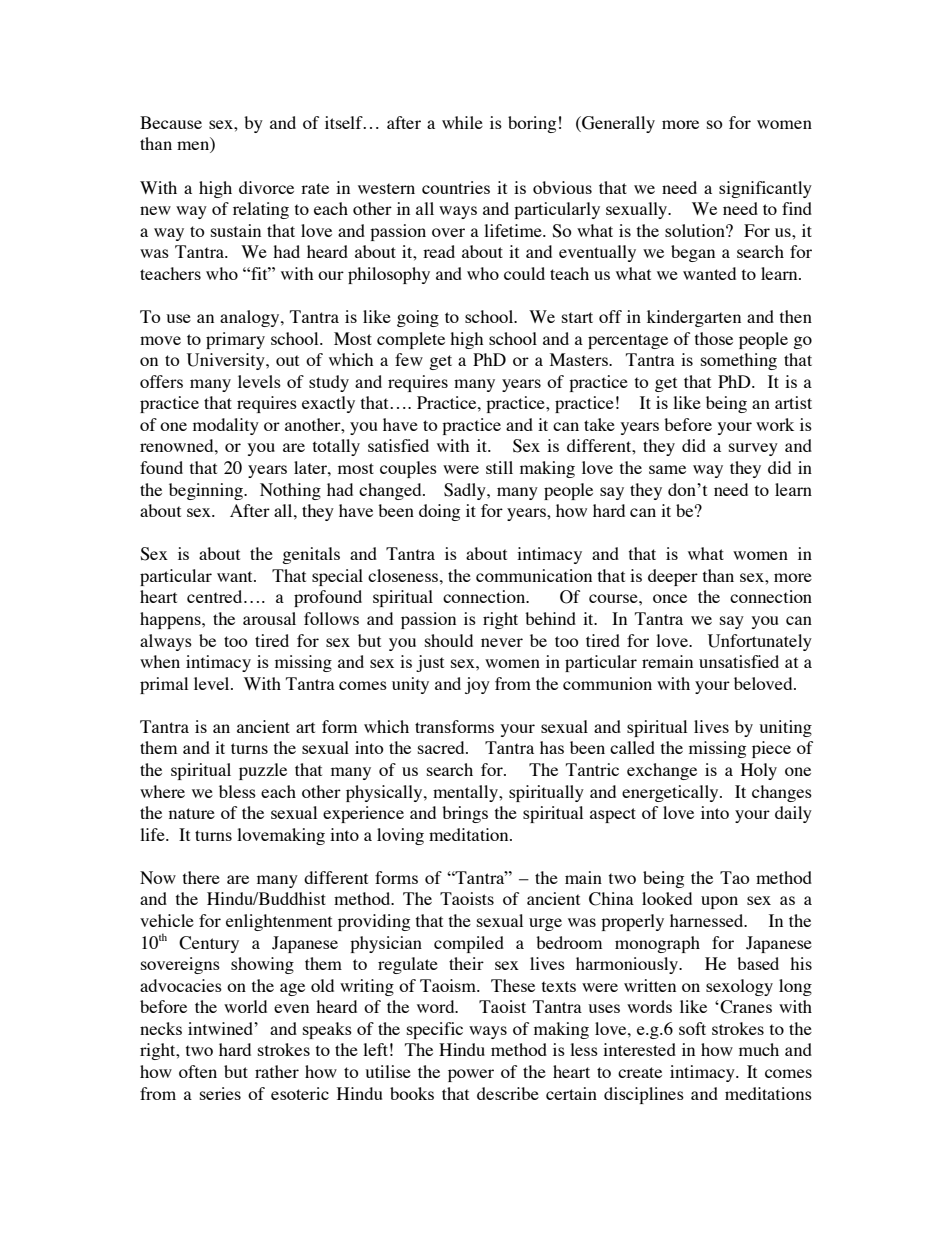 The height and width of the screenshot is (1233, 952). What do you see at coordinates (266, 187) in the screenshot?
I see `divorce` at bounding box center [266, 187].
